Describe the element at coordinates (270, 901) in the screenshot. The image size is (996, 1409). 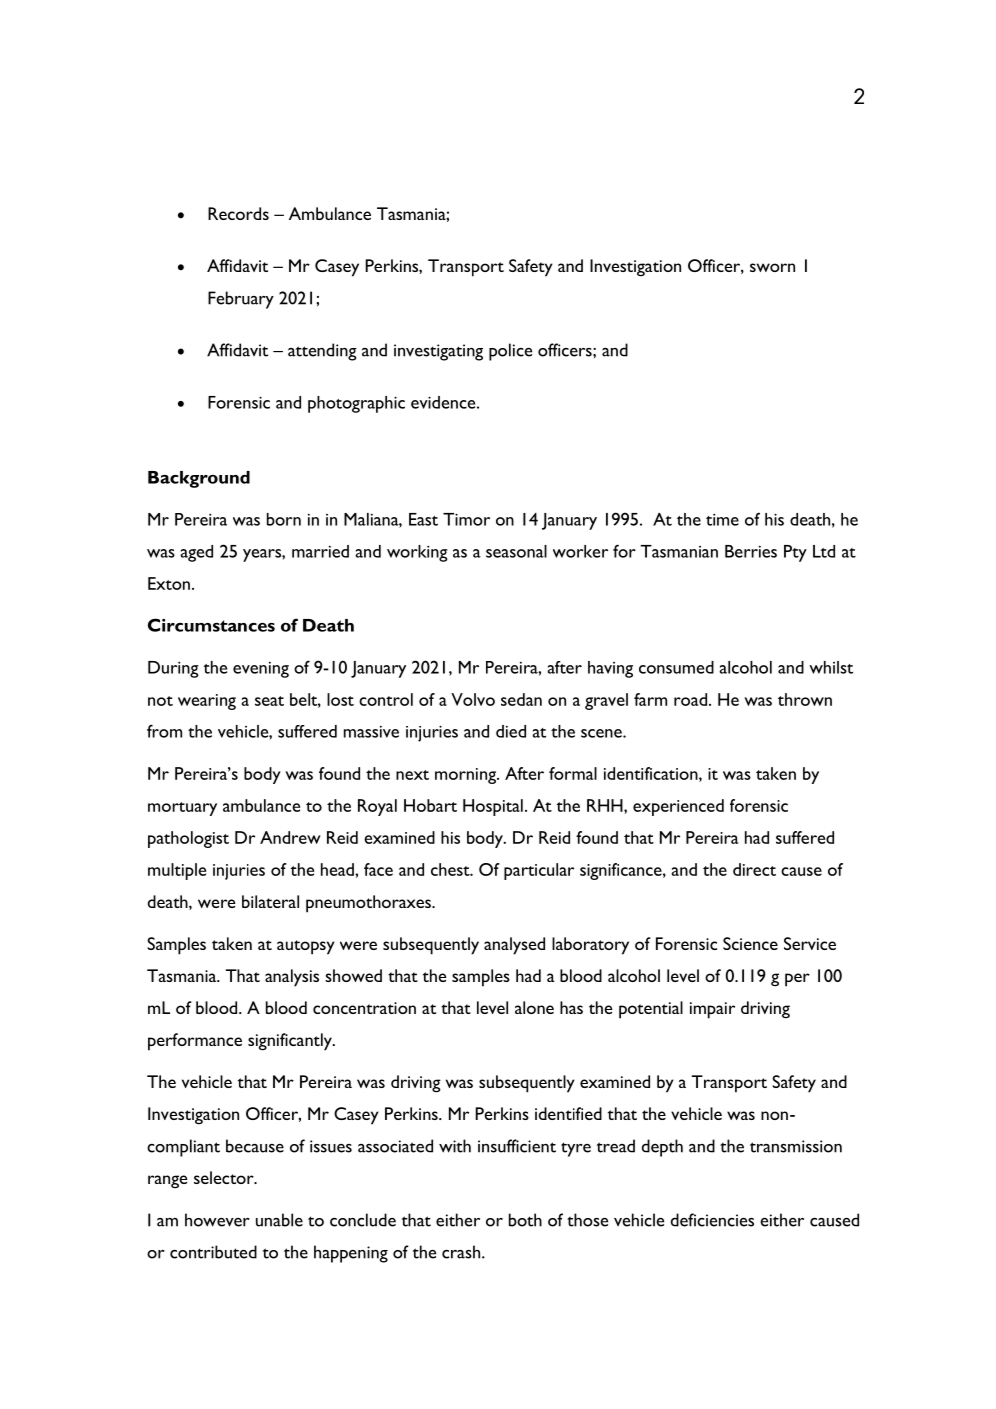
I see `bilateral` at that location.
